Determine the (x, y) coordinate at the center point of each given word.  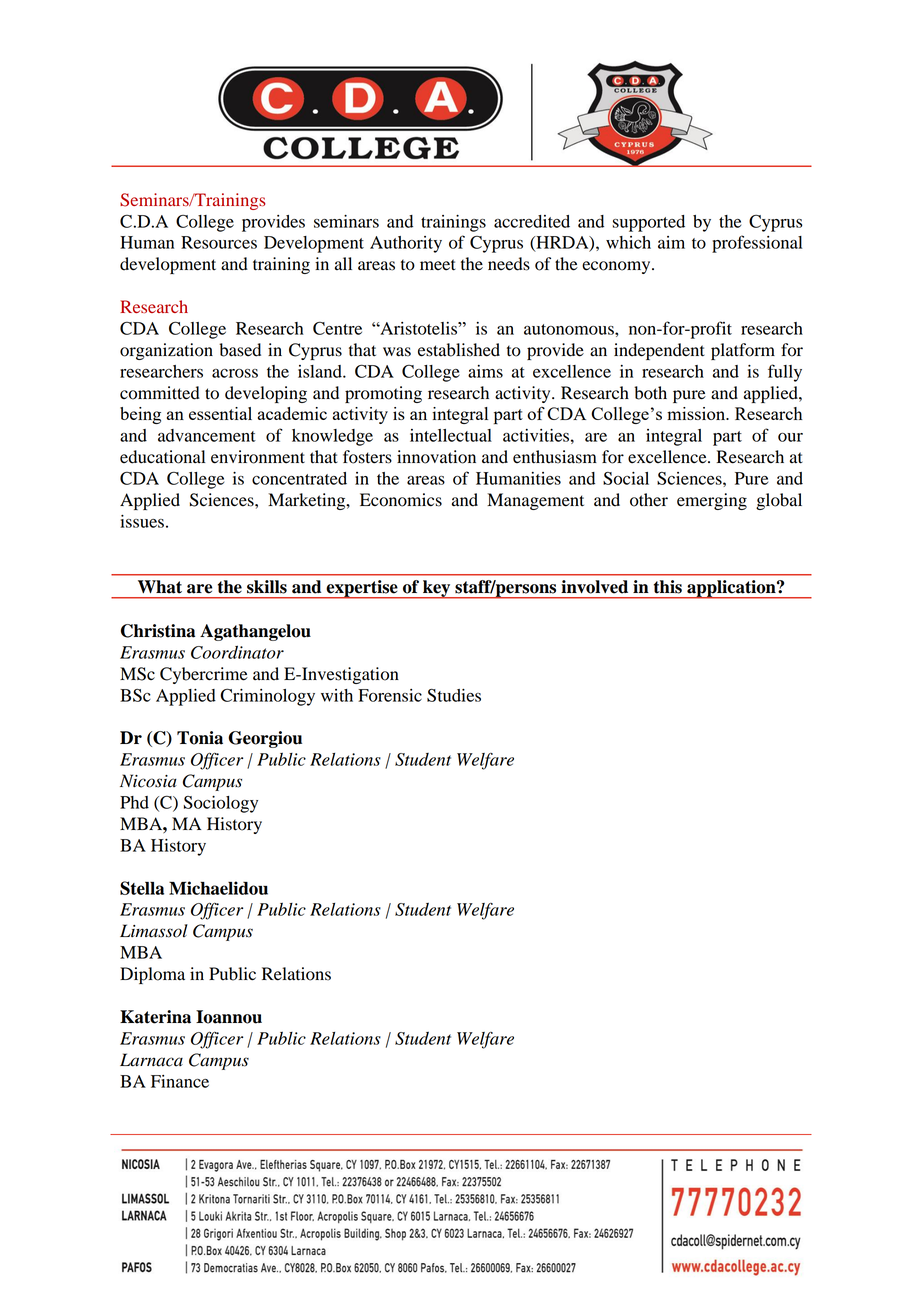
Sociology (221, 804)
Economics (401, 500)
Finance (180, 1081)
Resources (219, 242)
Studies (454, 695)
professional (757, 244)
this (668, 587)
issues (142, 521)
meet (438, 265)
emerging (712, 501)
